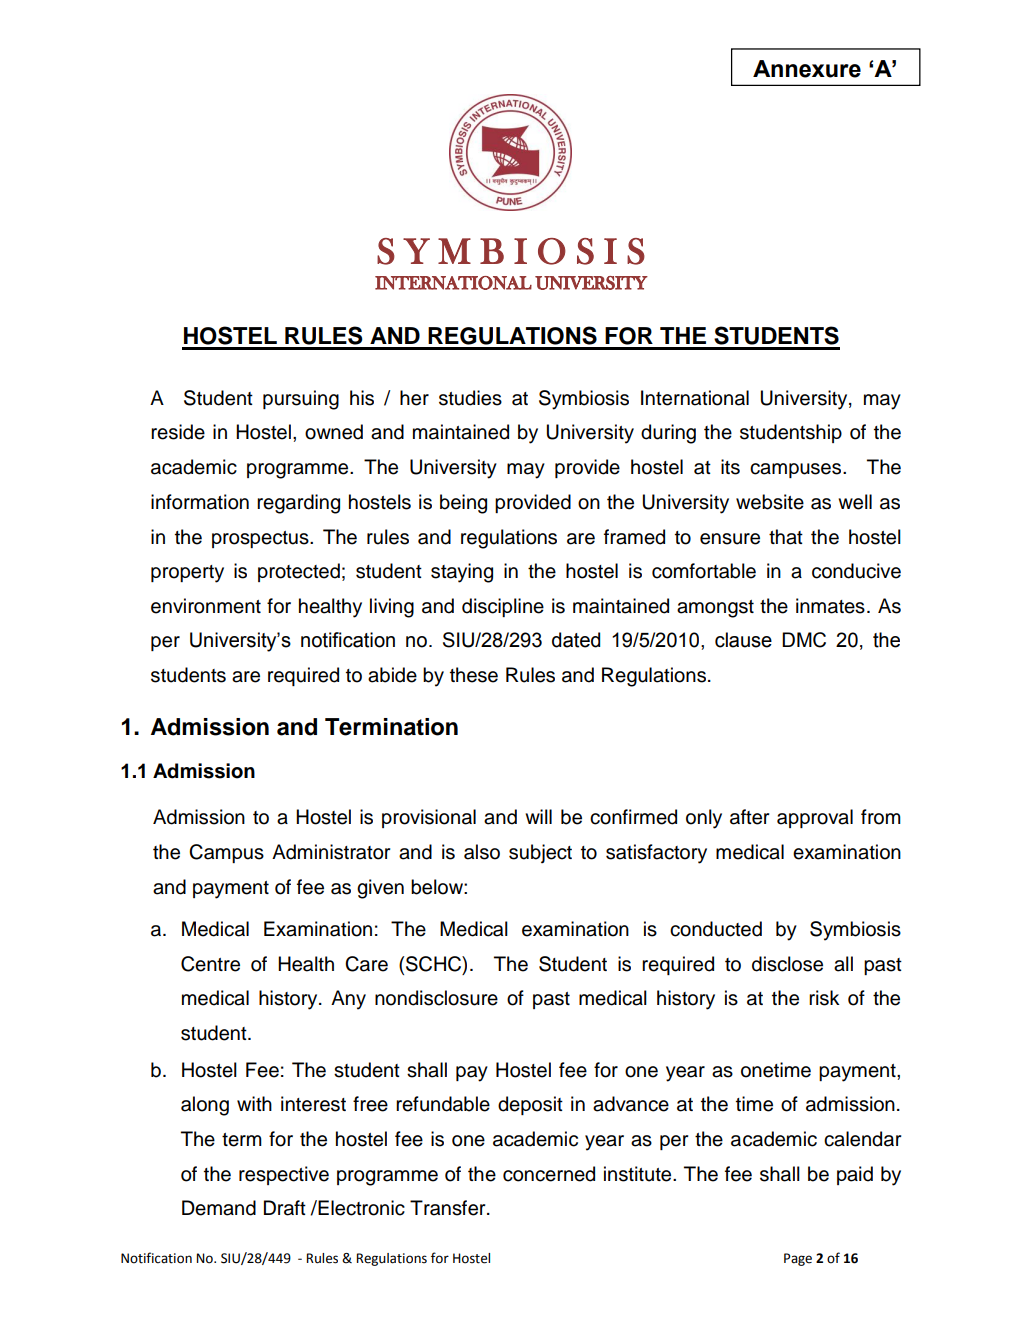 This document has height=1326, width=1024. I want to click on approval, so click(815, 818).
